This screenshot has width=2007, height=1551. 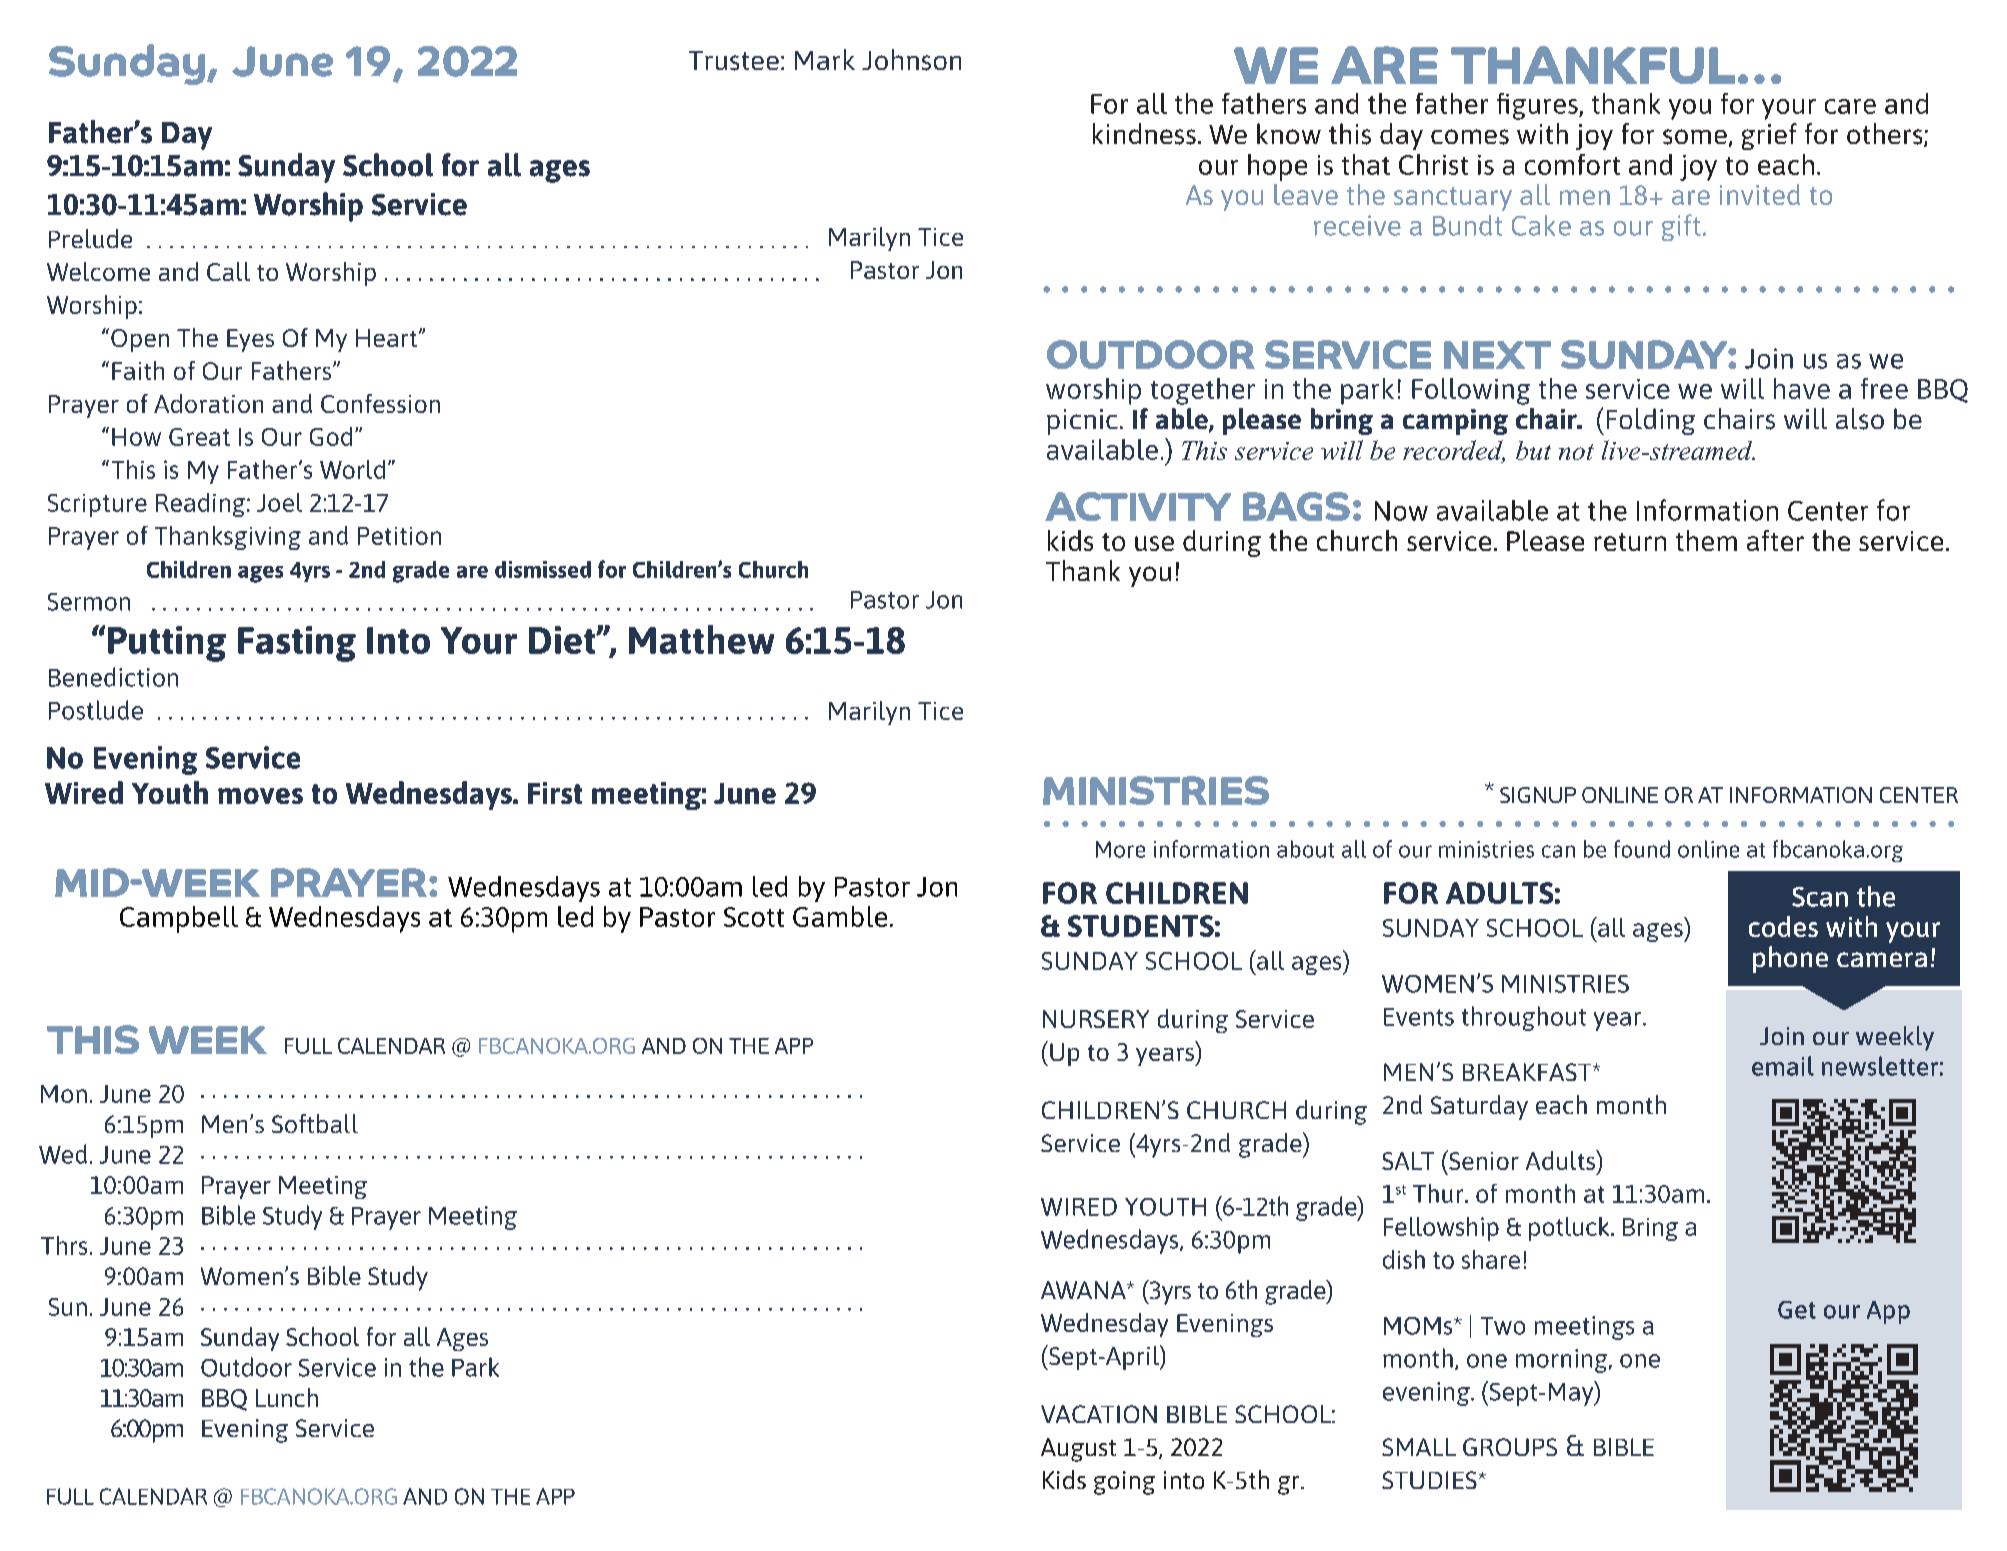 What do you see at coordinates (179, 919) in the screenshot?
I see `Campbell` at bounding box center [179, 919].
